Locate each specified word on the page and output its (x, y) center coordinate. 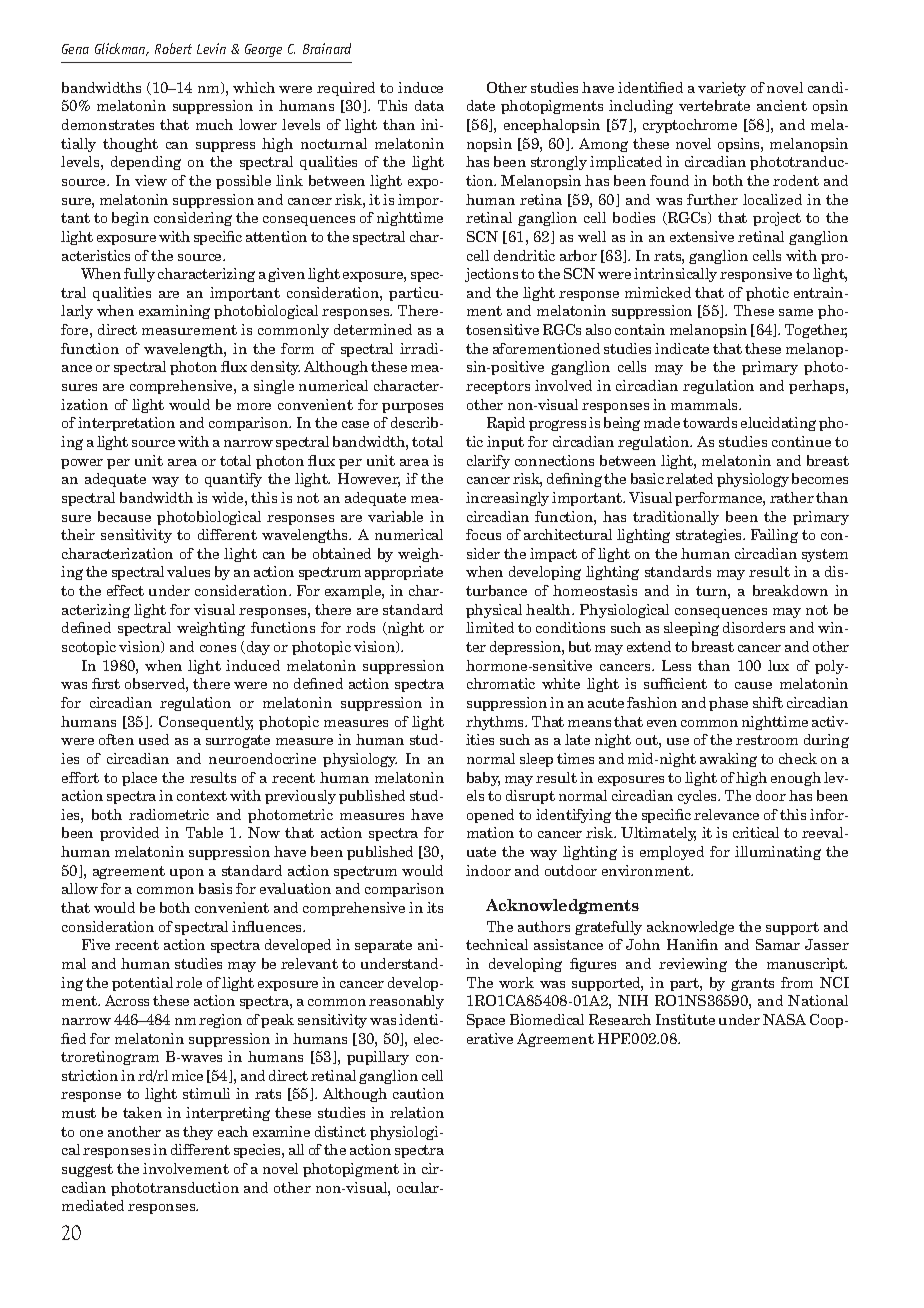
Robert (173, 48)
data (429, 105)
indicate (682, 348)
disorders (754, 627)
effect (125, 590)
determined (373, 329)
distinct (340, 1131)
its (435, 907)
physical (494, 611)
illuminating (778, 853)
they (198, 1133)
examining (174, 312)
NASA (784, 1019)
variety (722, 89)
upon (187, 874)
